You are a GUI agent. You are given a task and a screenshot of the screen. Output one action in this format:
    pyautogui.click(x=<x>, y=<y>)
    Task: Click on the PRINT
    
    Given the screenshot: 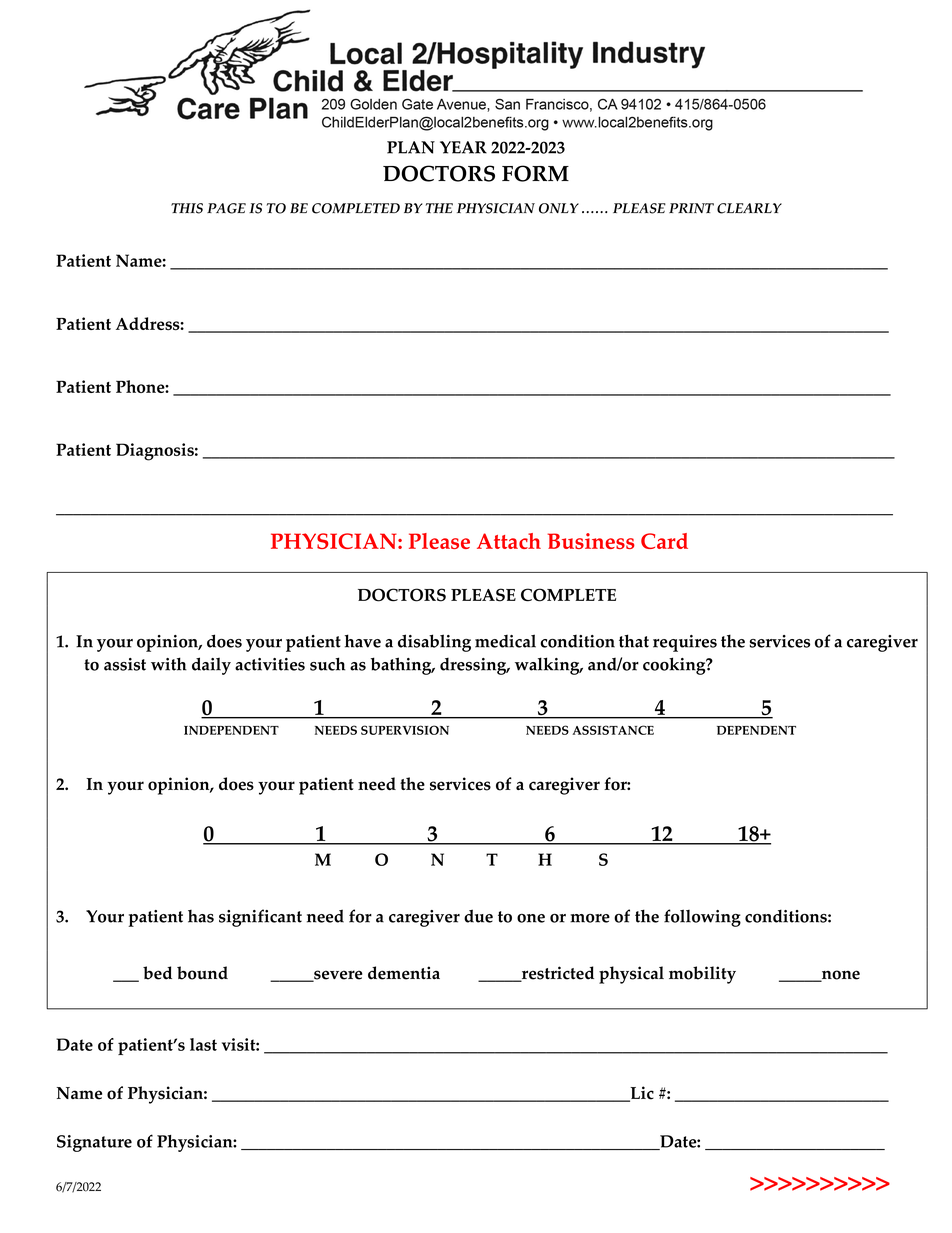 What is the action you would take?
    pyautogui.click(x=691, y=208)
